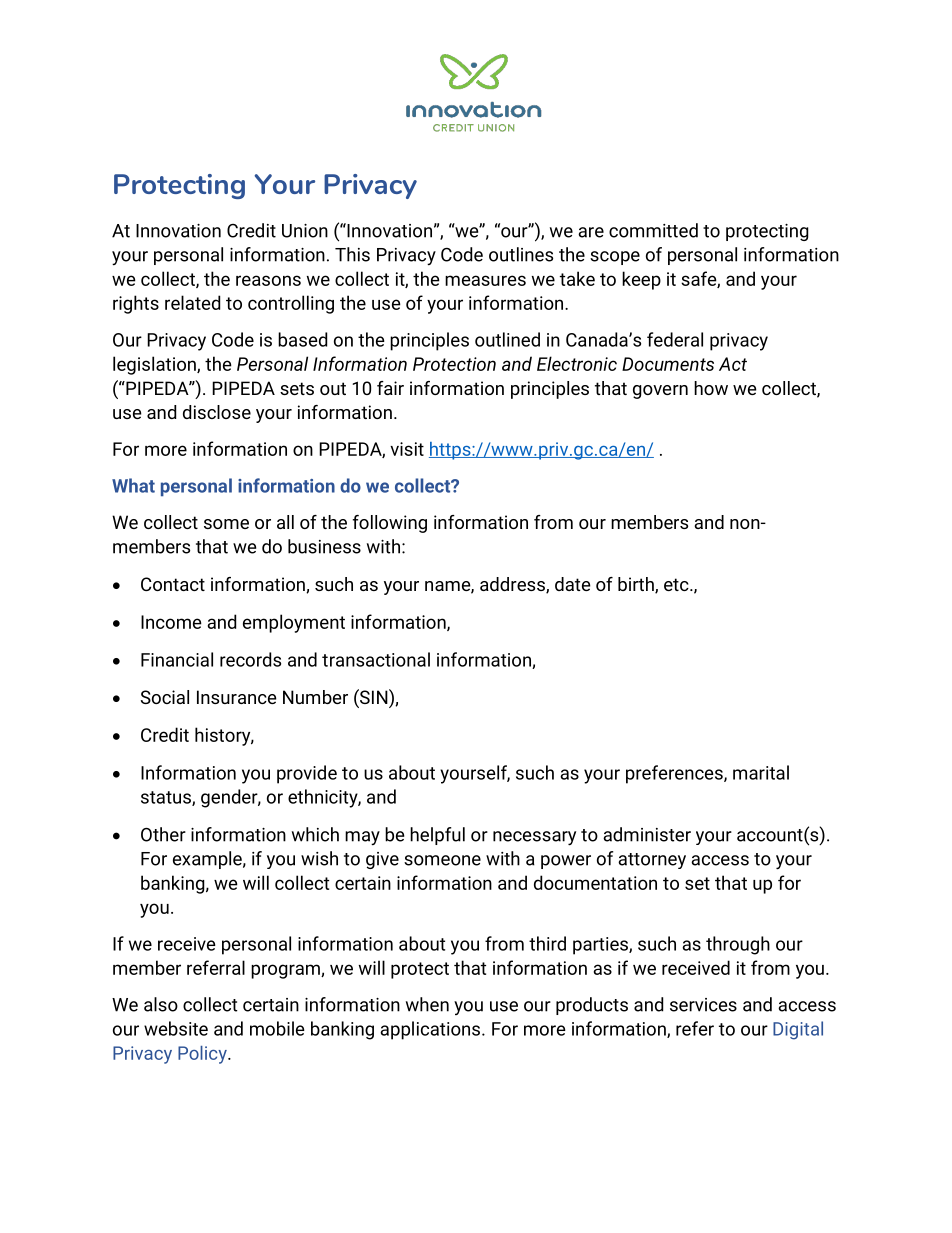  I want to click on all, so click(285, 522).
